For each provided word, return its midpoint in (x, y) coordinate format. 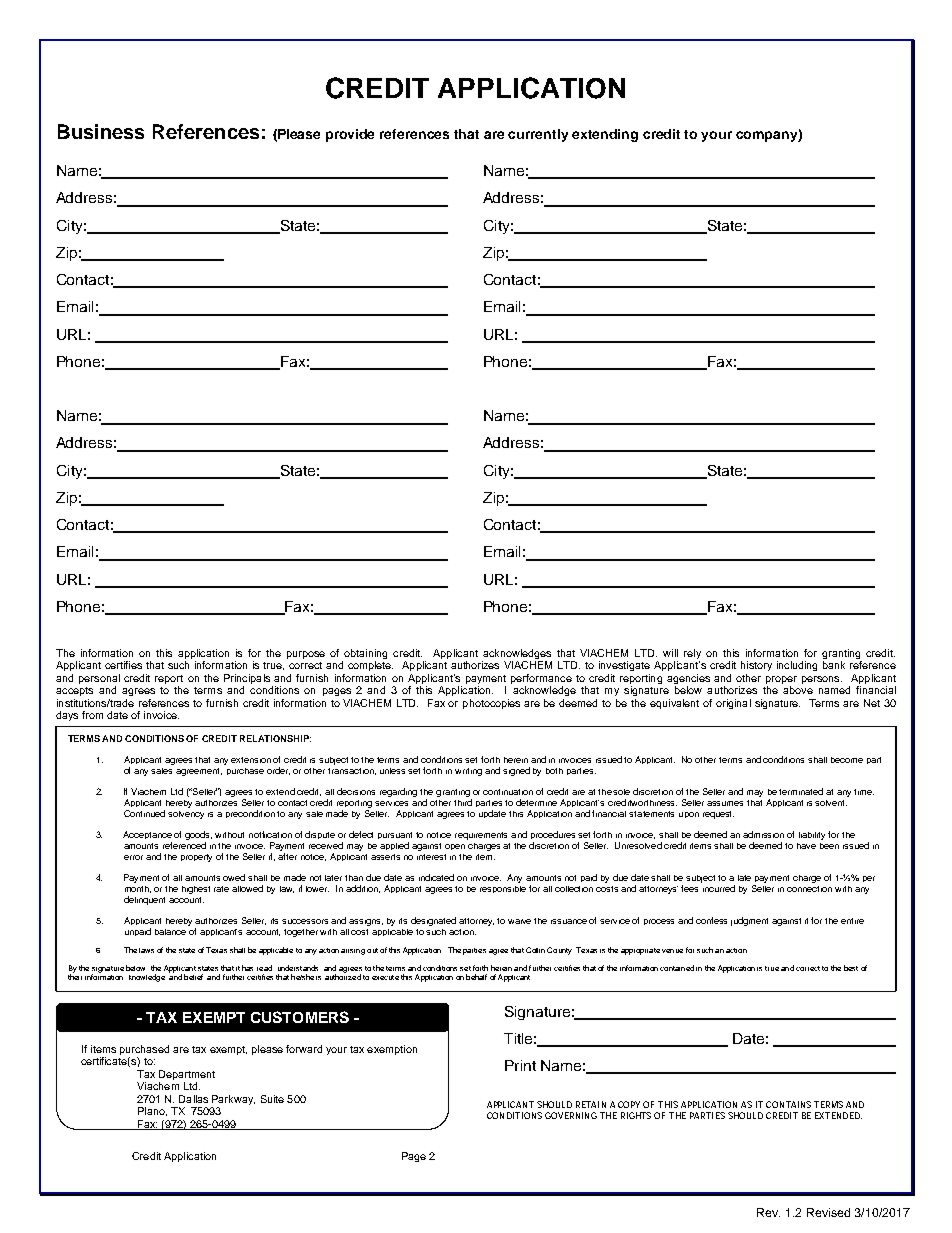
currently (538, 135)
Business (101, 131)
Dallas (193, 1099)
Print (520, 1065)
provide (350, 135)
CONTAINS (788, 1104)
